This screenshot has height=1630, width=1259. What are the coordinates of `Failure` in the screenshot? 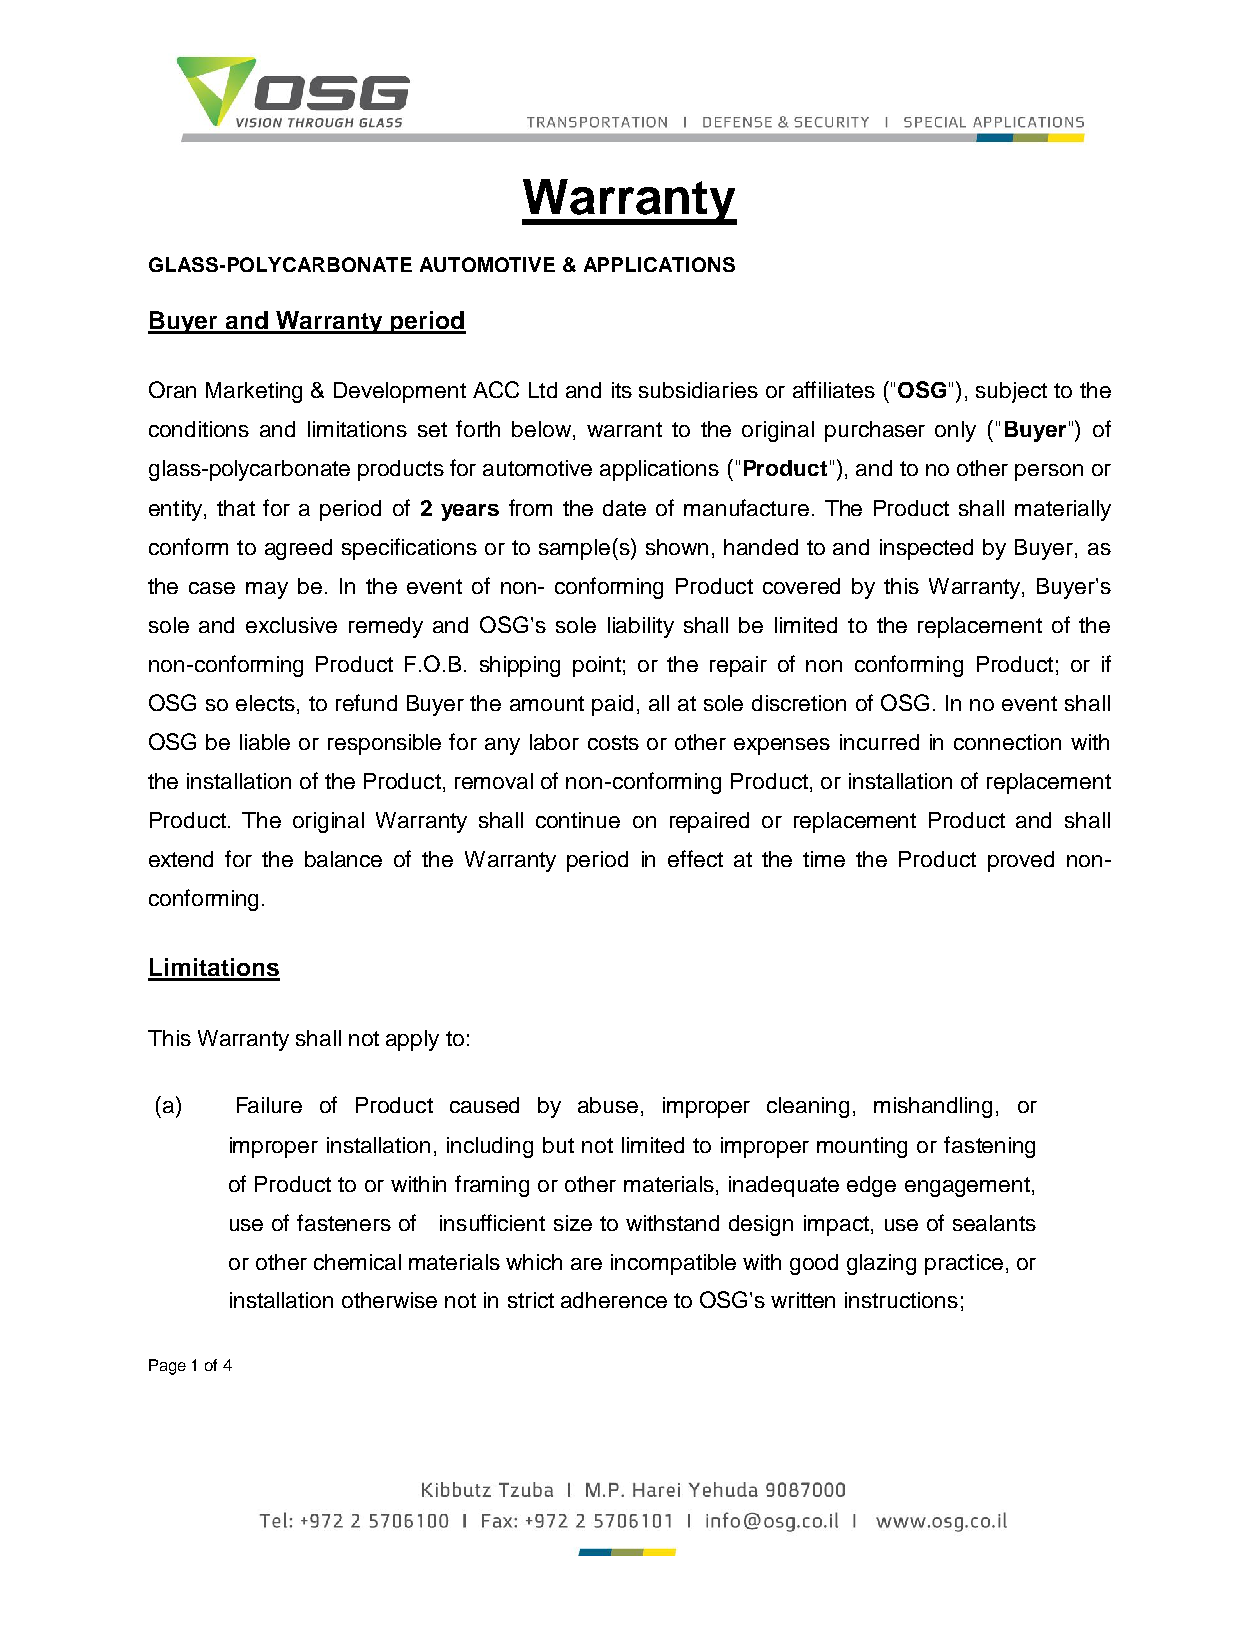 It's located at (269, 1105).
